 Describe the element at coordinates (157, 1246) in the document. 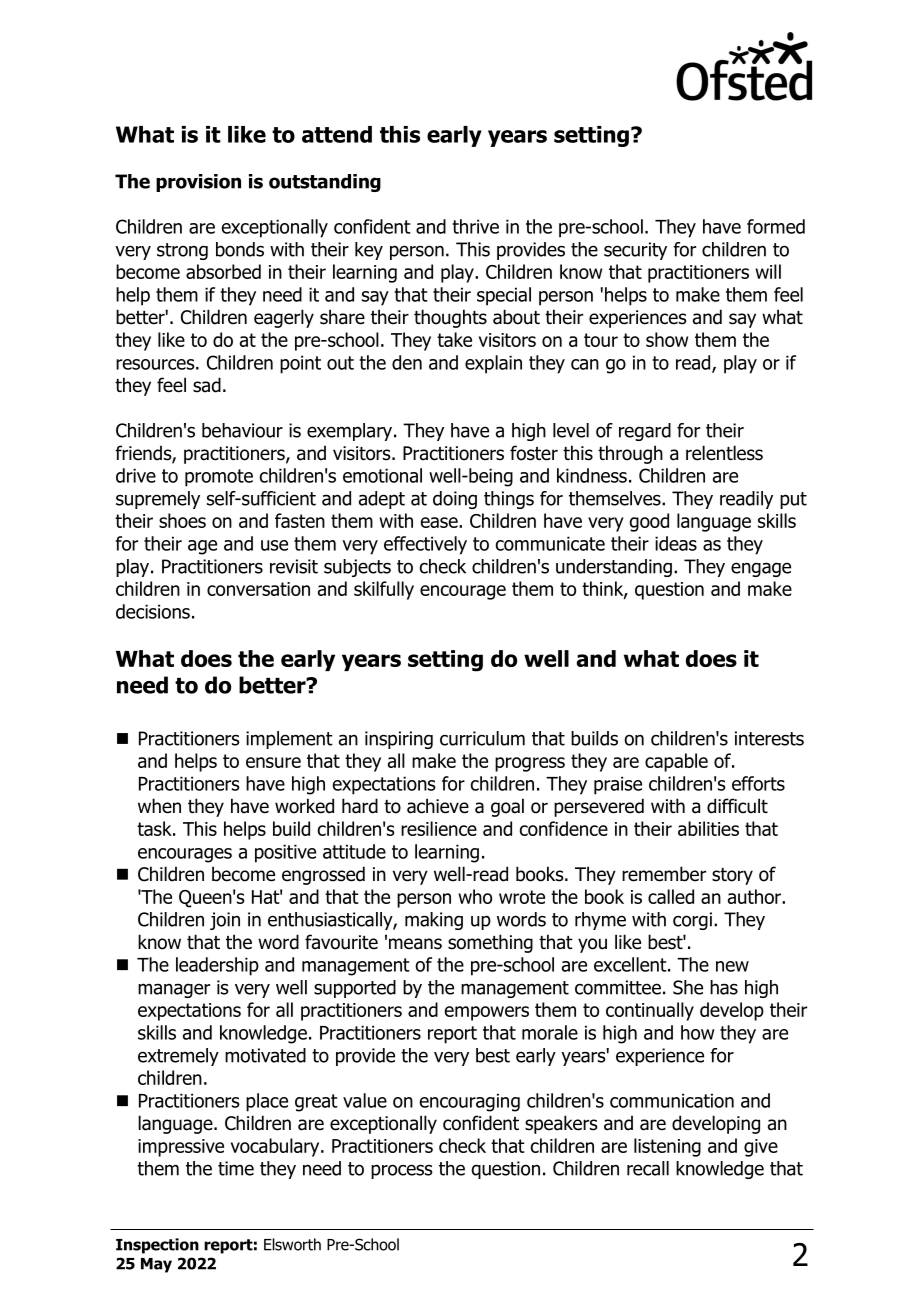

I see `Inspection` at that location.
